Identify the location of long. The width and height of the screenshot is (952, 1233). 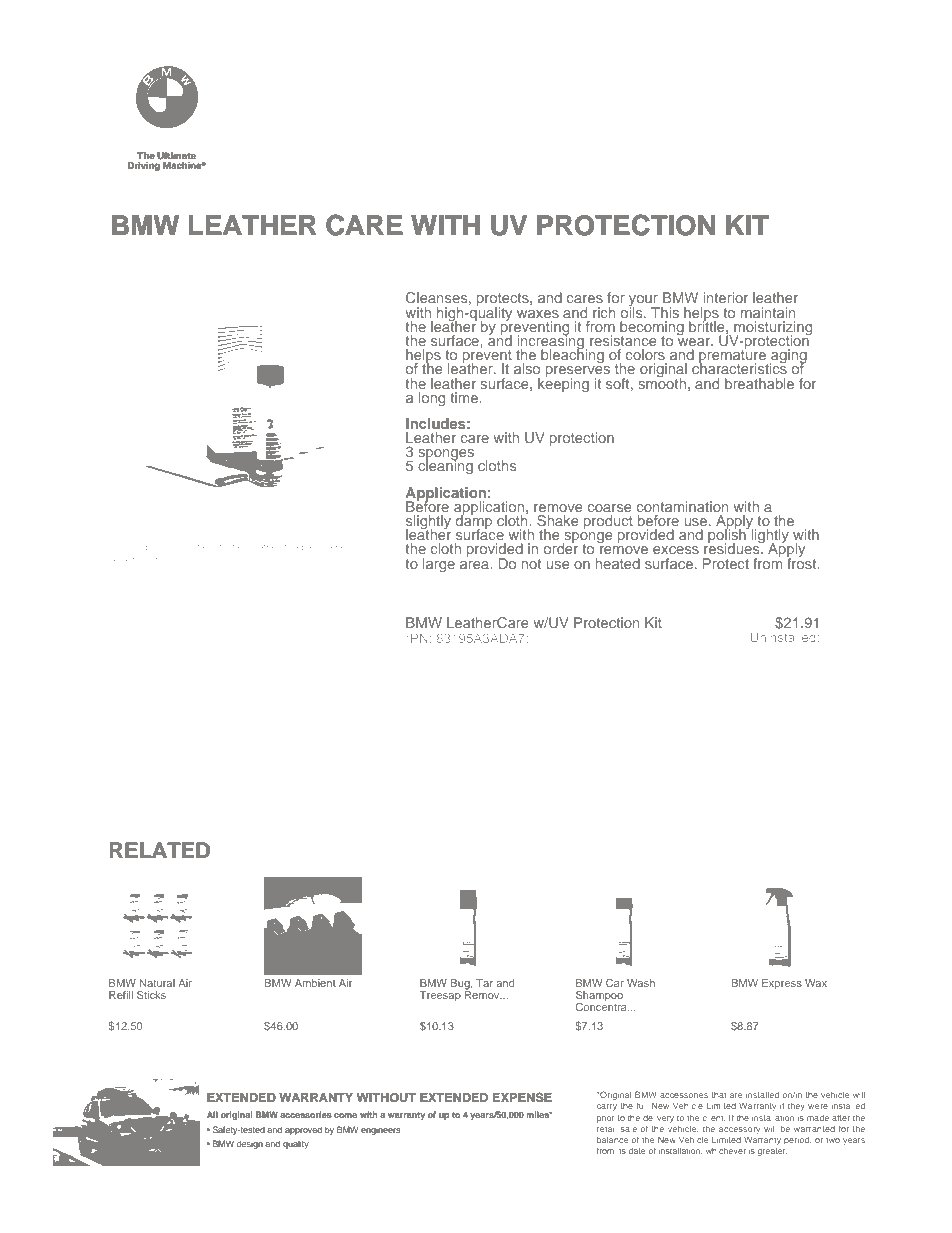
(432, 399).
